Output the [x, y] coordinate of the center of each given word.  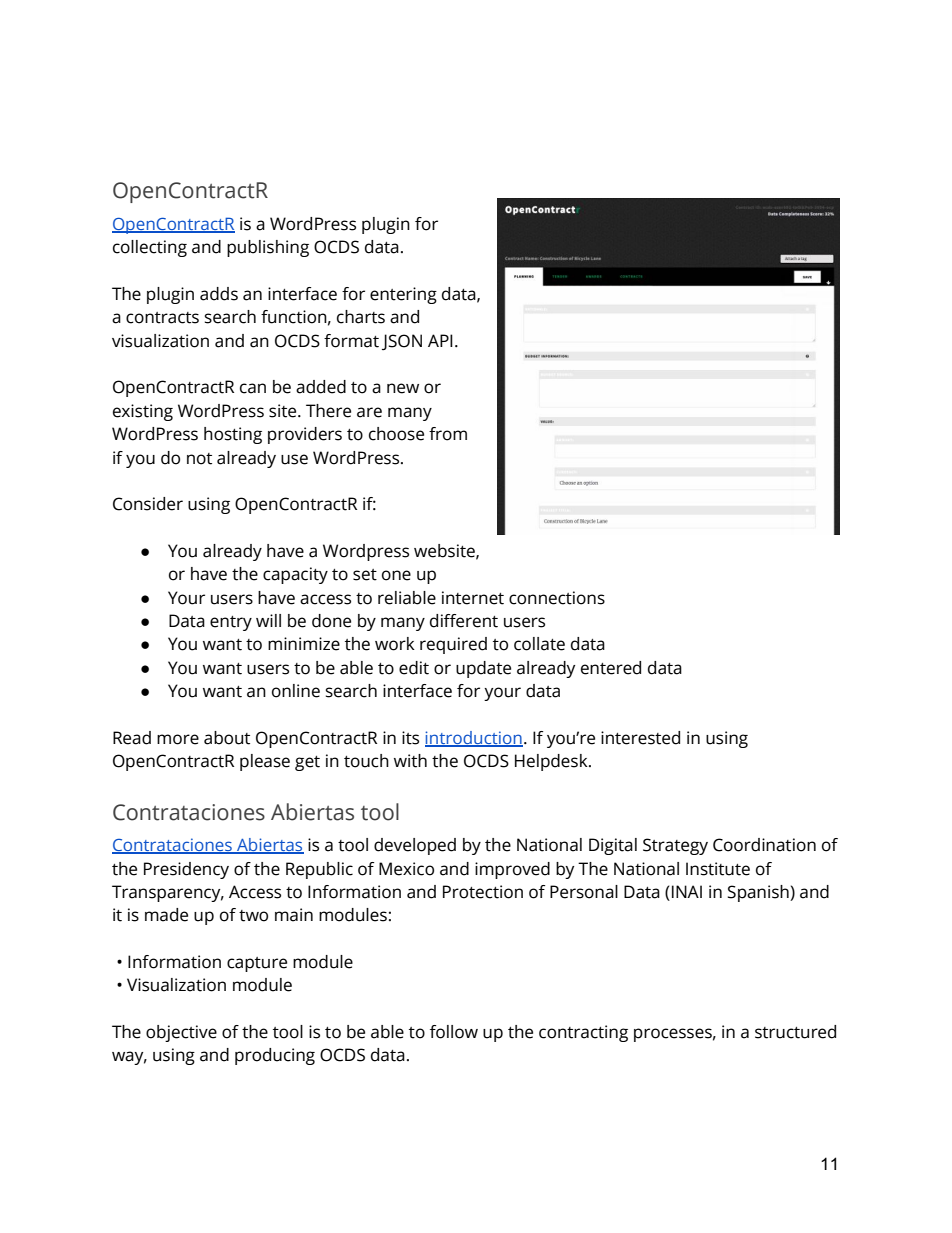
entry [231, 623]
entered [611, 668]
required [453, 645]
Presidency [186, 870]
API [440, 340]
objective [181, 1033]
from [448, 434]
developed [415, 846]
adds [219, 294]
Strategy [675, 846]
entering [403, 295]
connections [557, 598]
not [199, 459]
